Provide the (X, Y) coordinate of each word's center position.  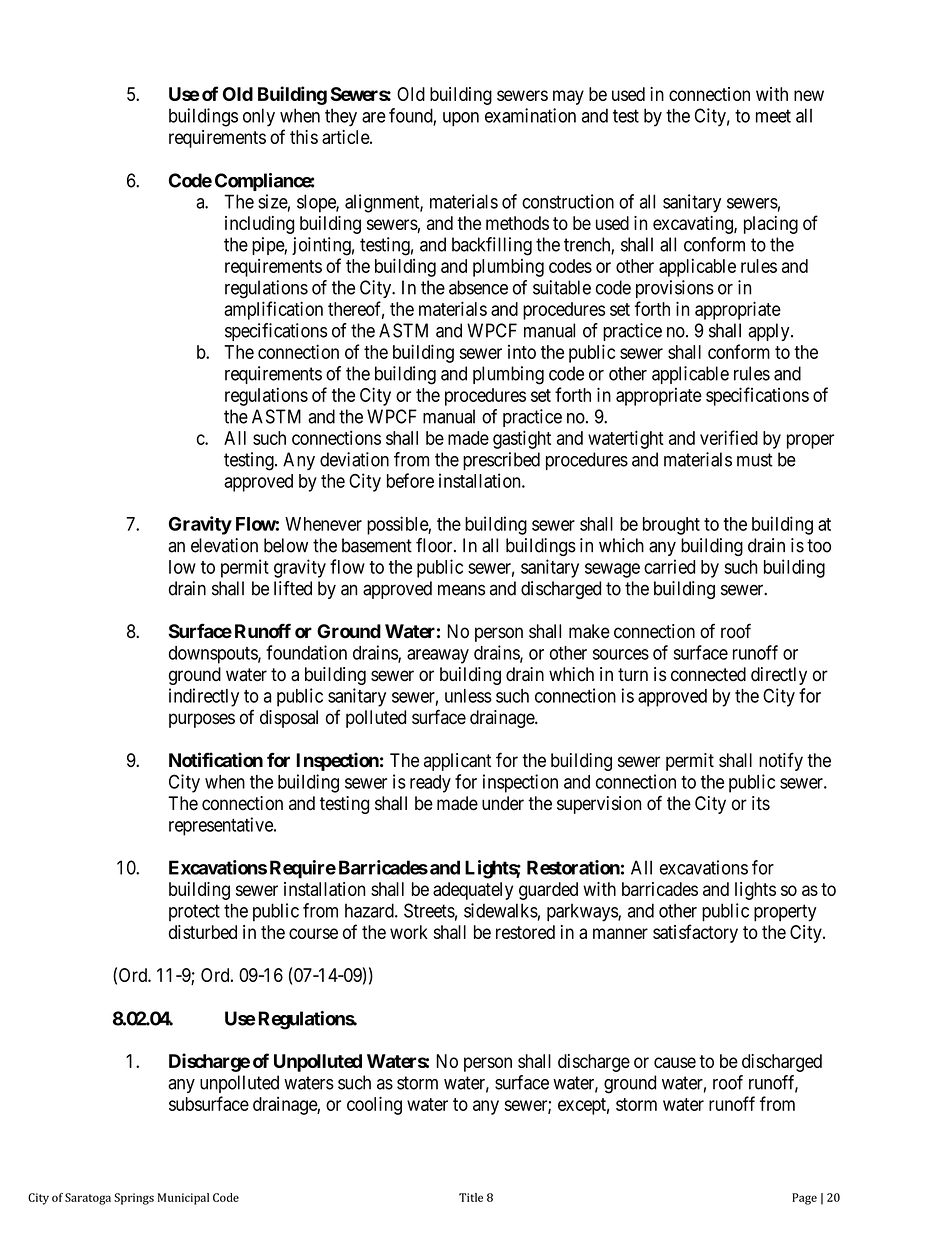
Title (471, 1197)
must (755, 460)
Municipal (183, 1199)
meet (773, 116)
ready (430, 784)
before (410, 480)
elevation (224, 545)
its (761, 803)
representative (222, 826)
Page (804, 1199)
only (259, 117)
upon (461, 119)
